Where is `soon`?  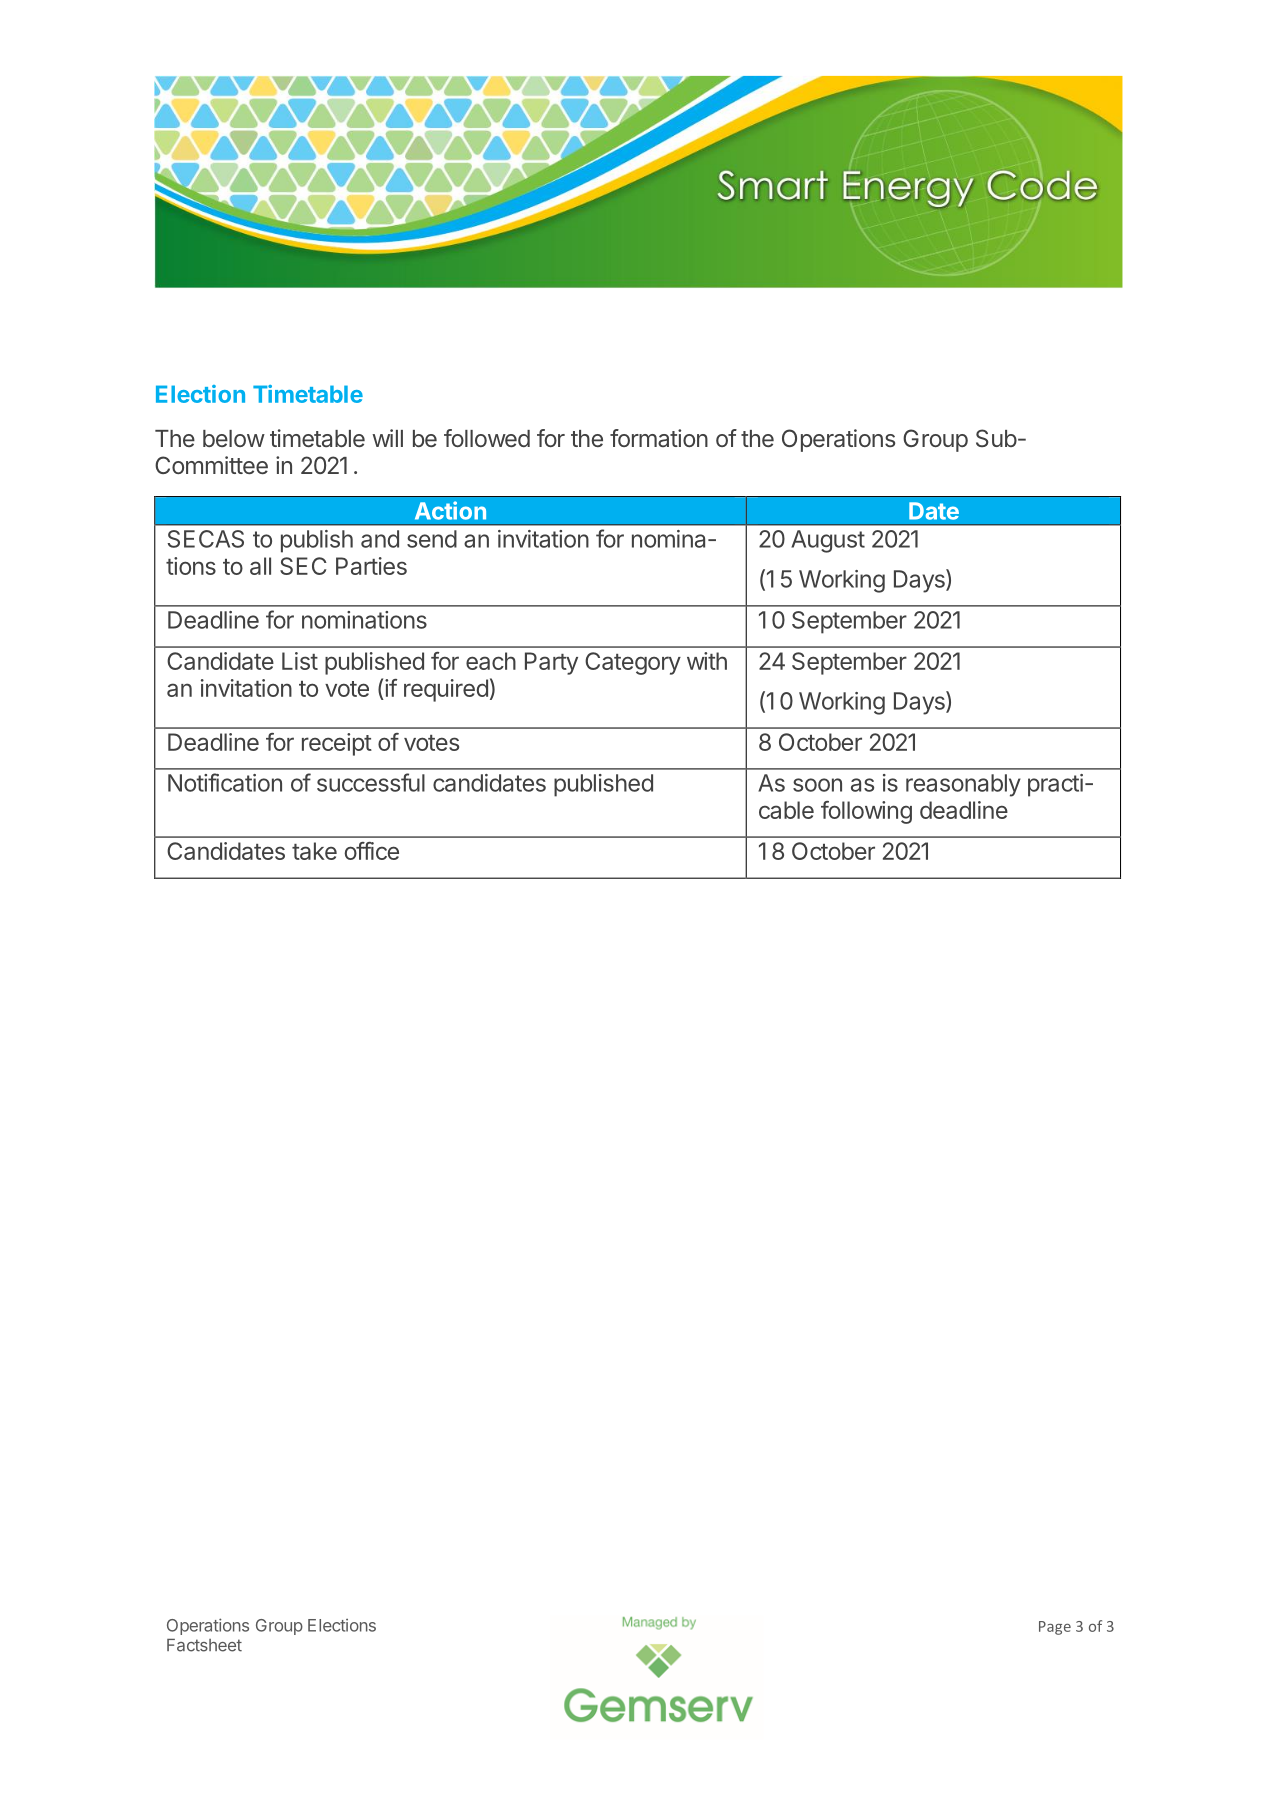 soon is located at coordinates (817, 785).
